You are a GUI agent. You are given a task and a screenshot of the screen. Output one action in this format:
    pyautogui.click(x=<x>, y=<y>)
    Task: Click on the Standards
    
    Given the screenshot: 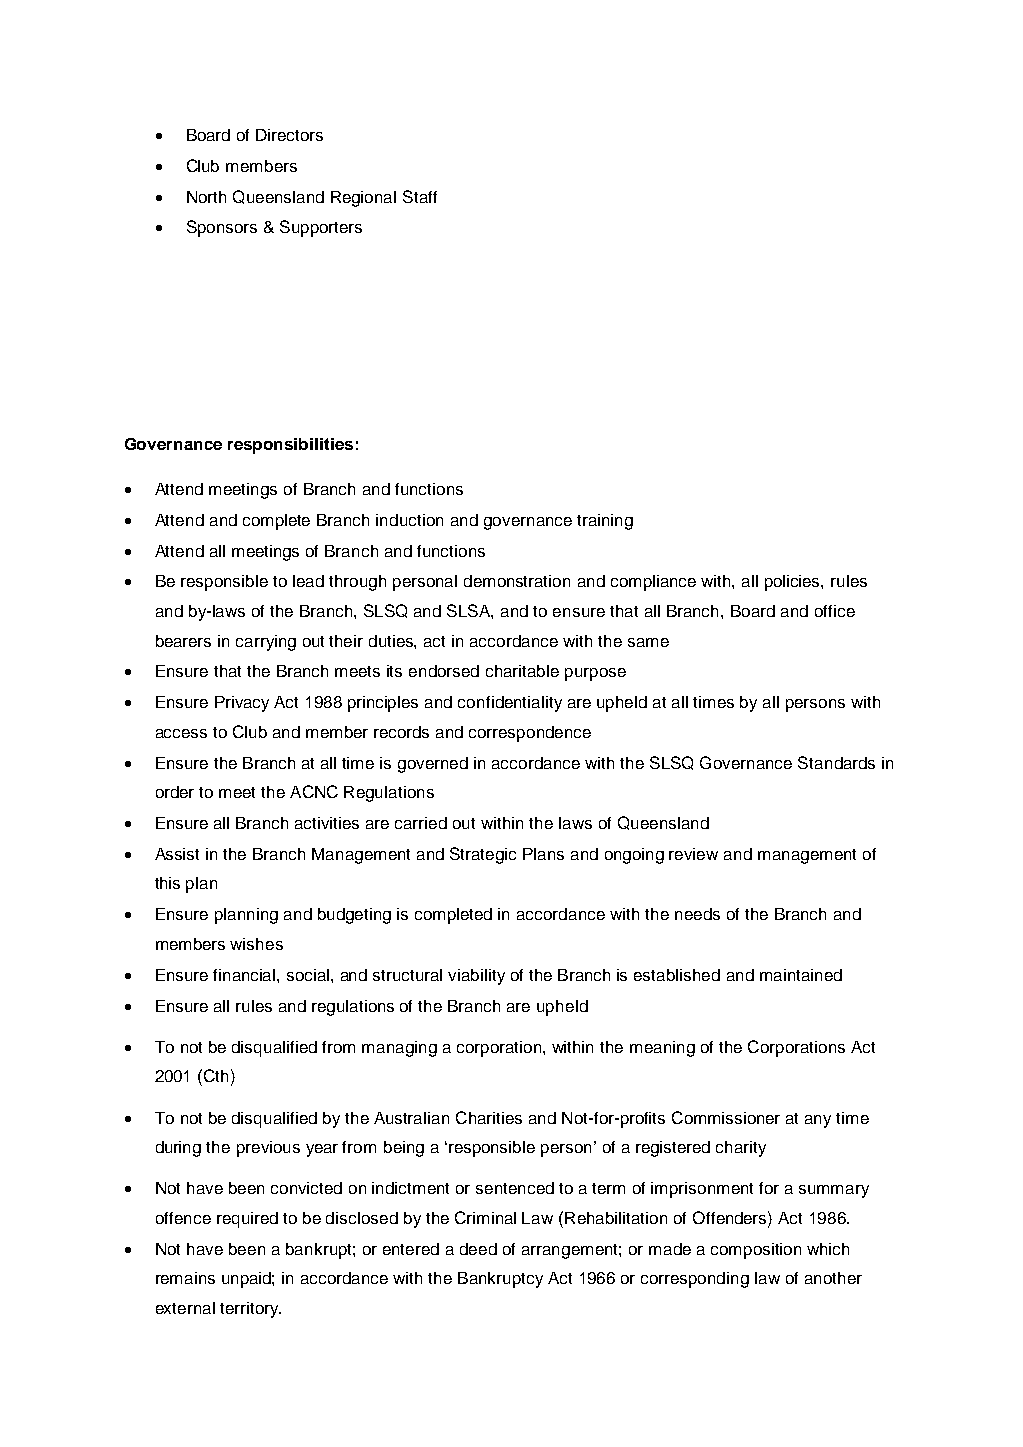 What is the action you would take?
    pyautogui.click(x=836, y=762)
